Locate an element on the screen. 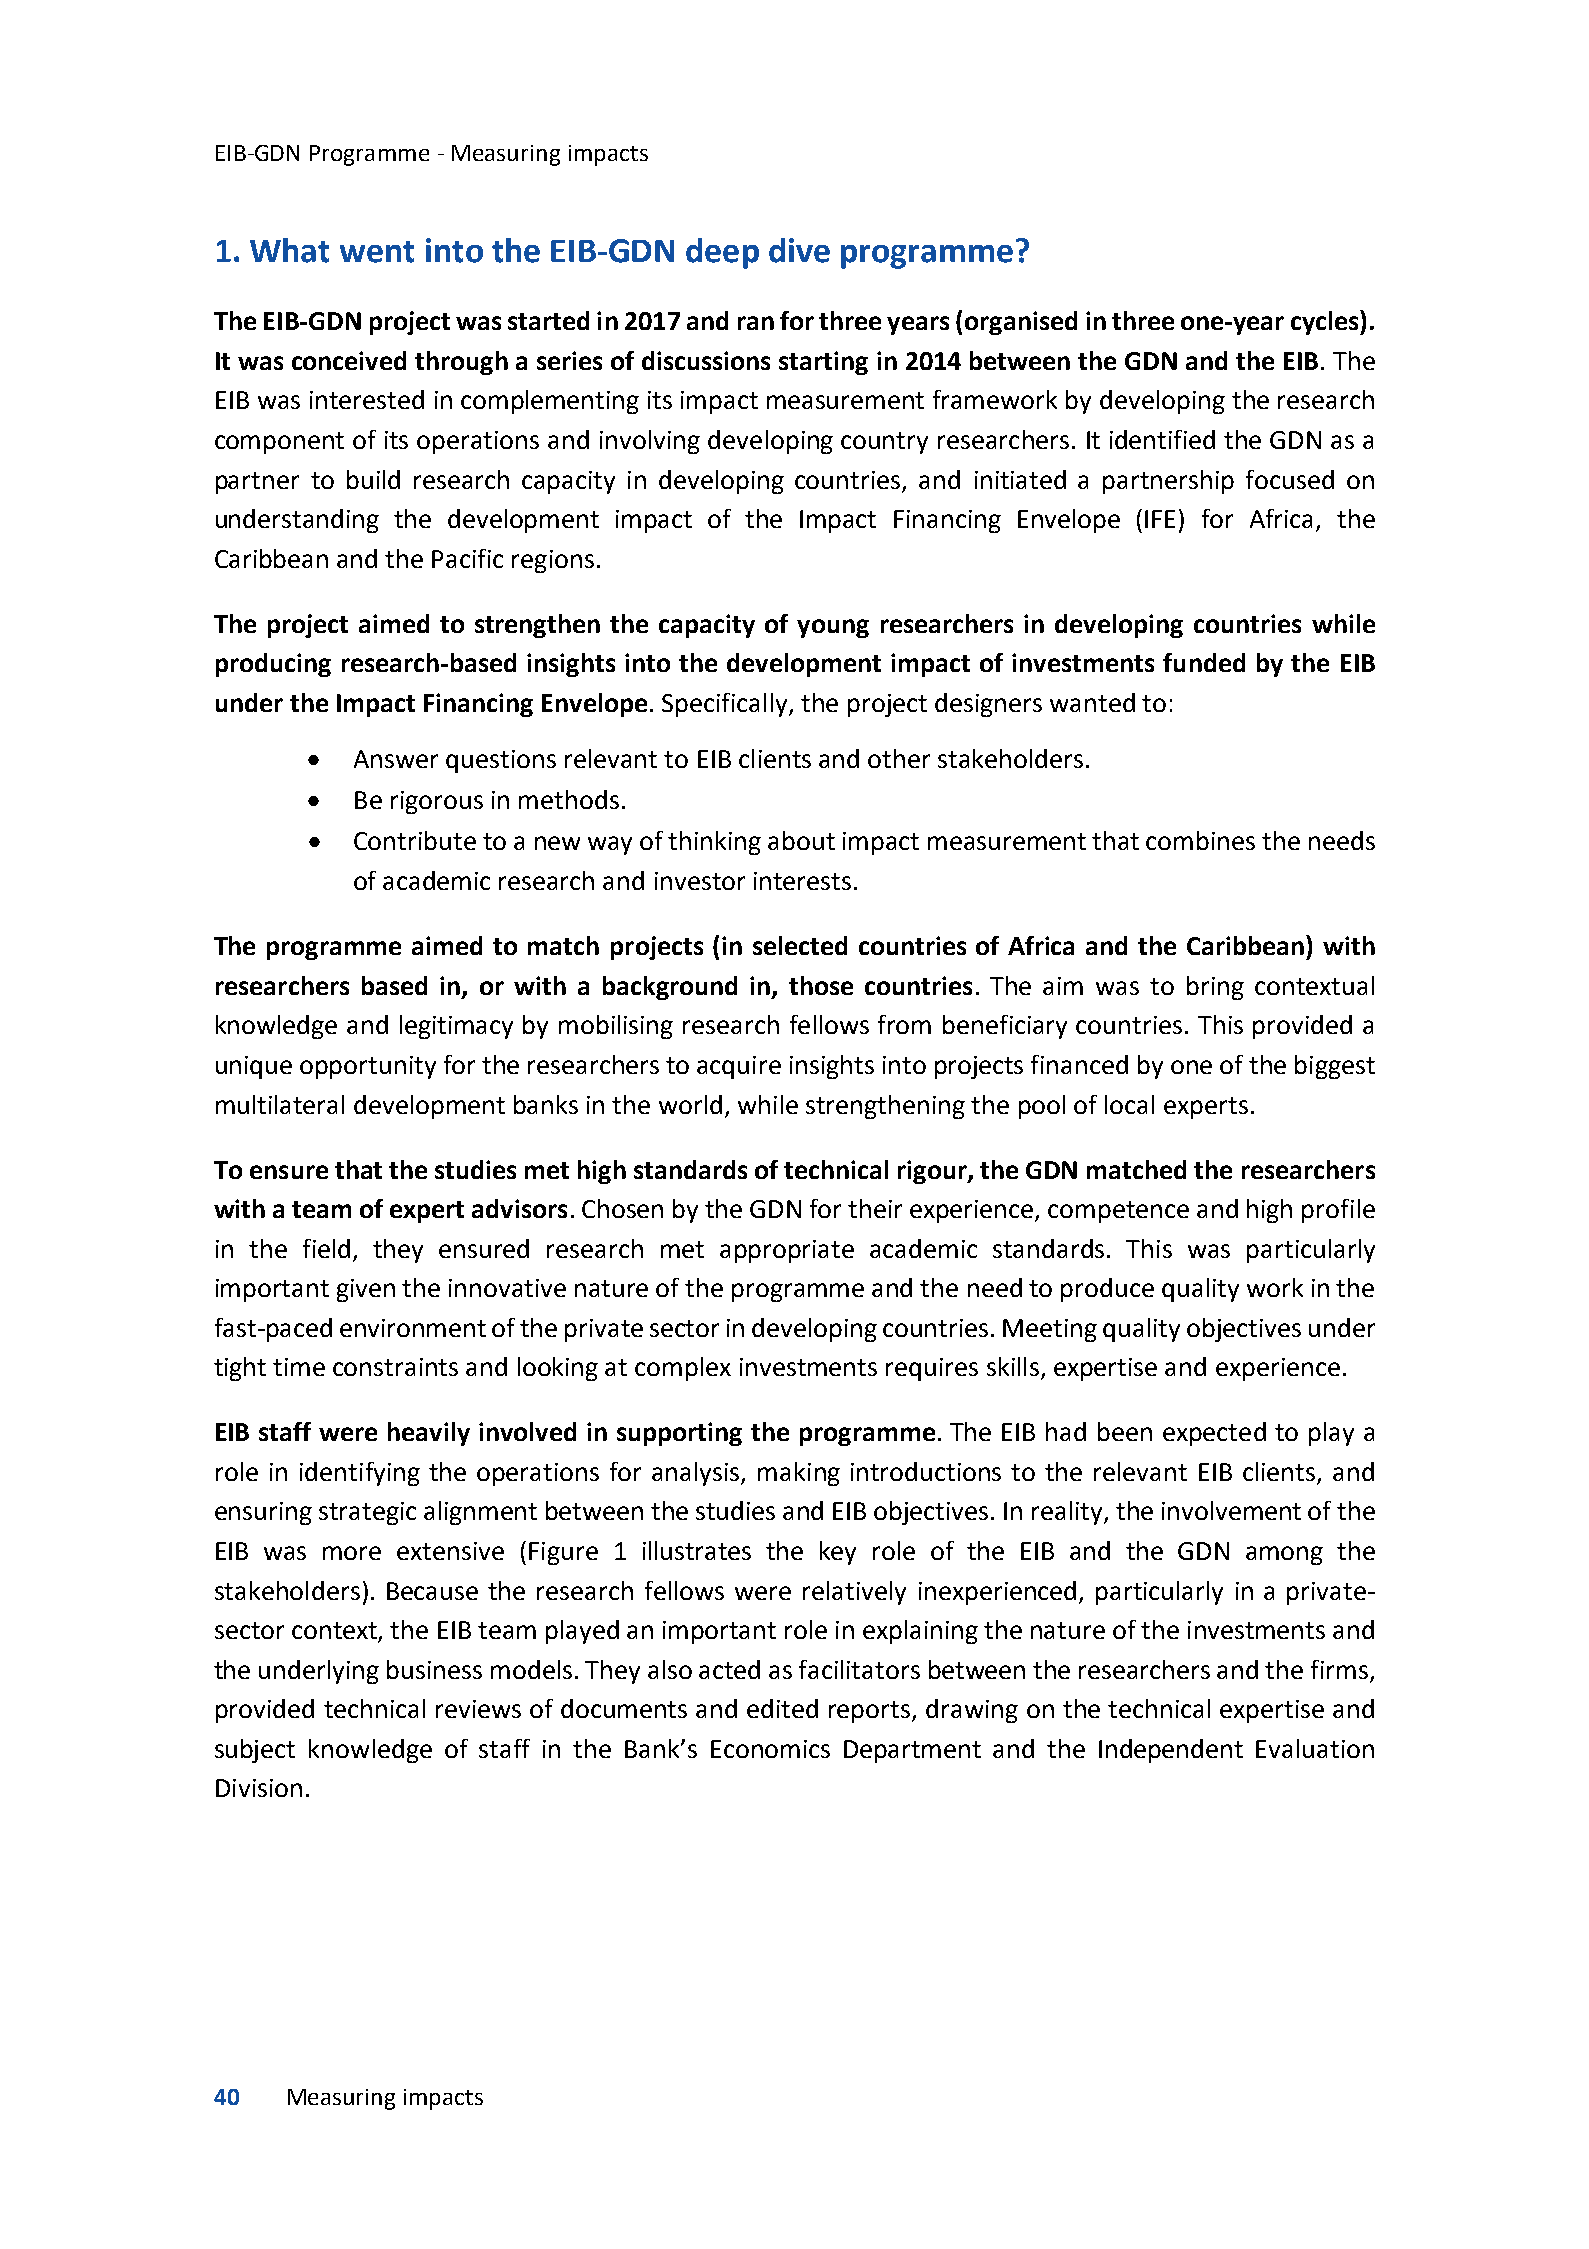 This screenshot has height=2249, width=1589. constraints is located at coordinates (395, 1367).
